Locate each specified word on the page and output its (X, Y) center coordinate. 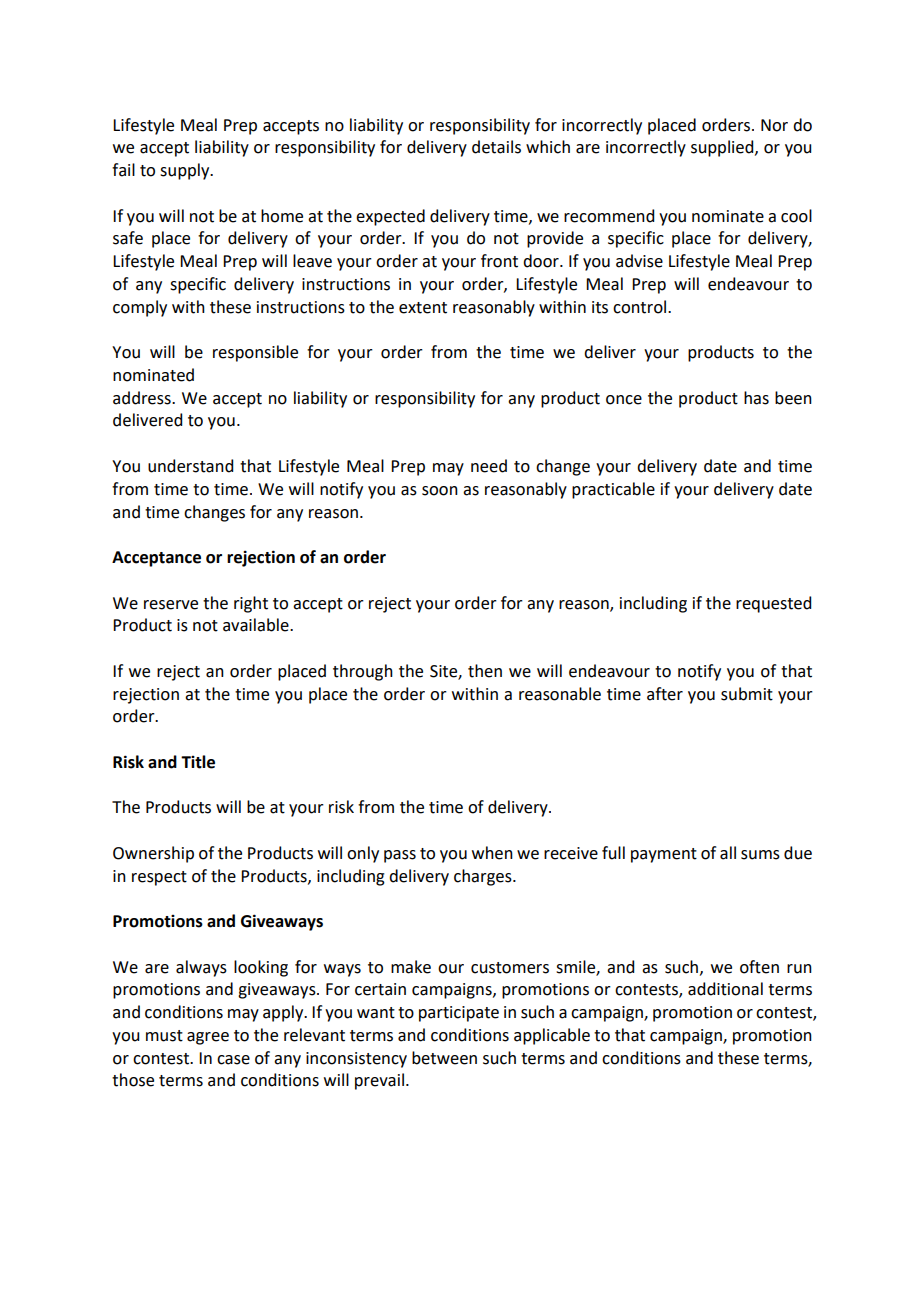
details (496, 147)
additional (725, 989)
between (444, 1058)
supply (186, 171)
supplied (723, 148)
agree (208, 1038)
